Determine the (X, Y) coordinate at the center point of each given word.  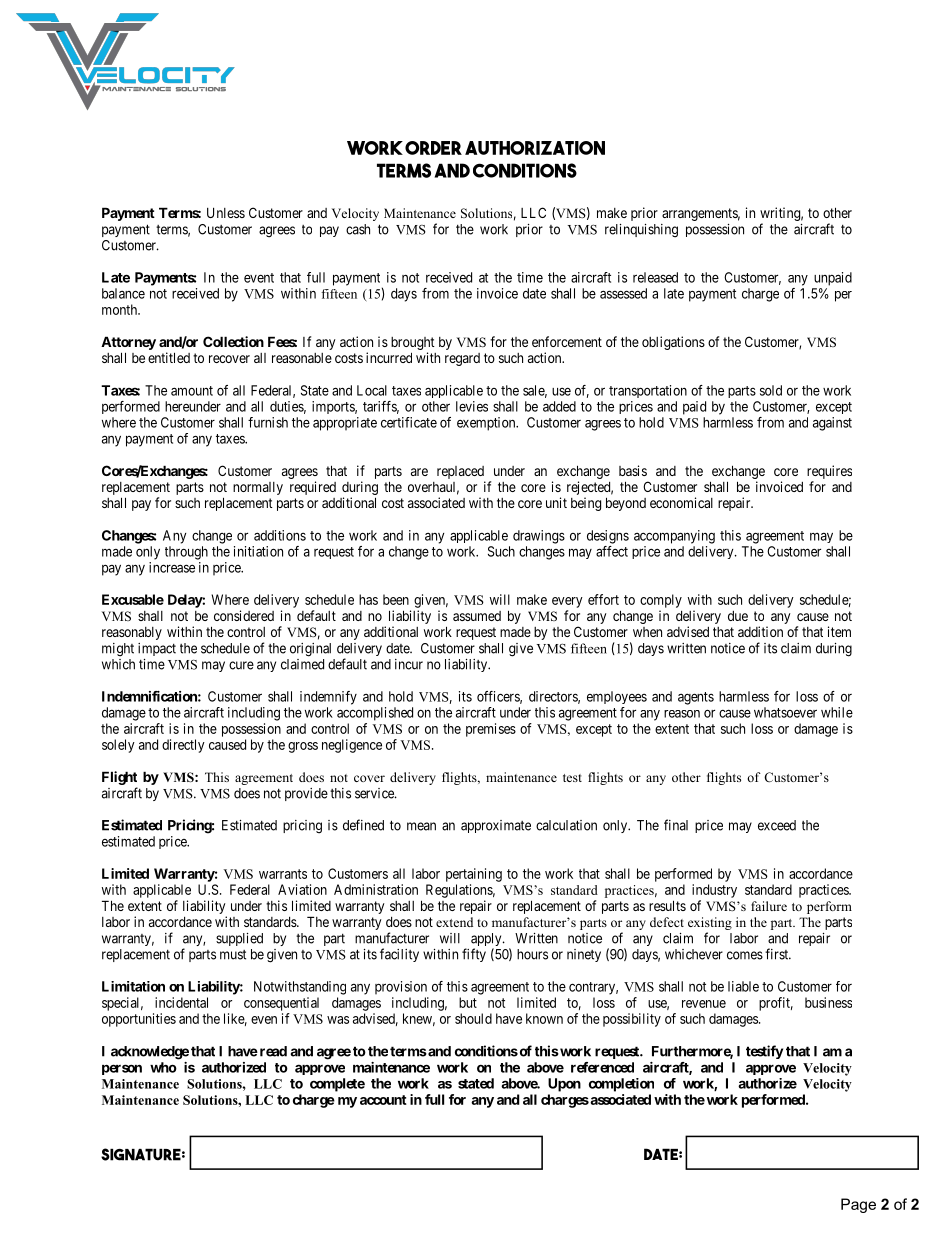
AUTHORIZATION (535, 148)
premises (491, 730)
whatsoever (785, 712)
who (163, 1067)
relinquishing (641, 231)
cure (241, 665)
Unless (226, 212)
